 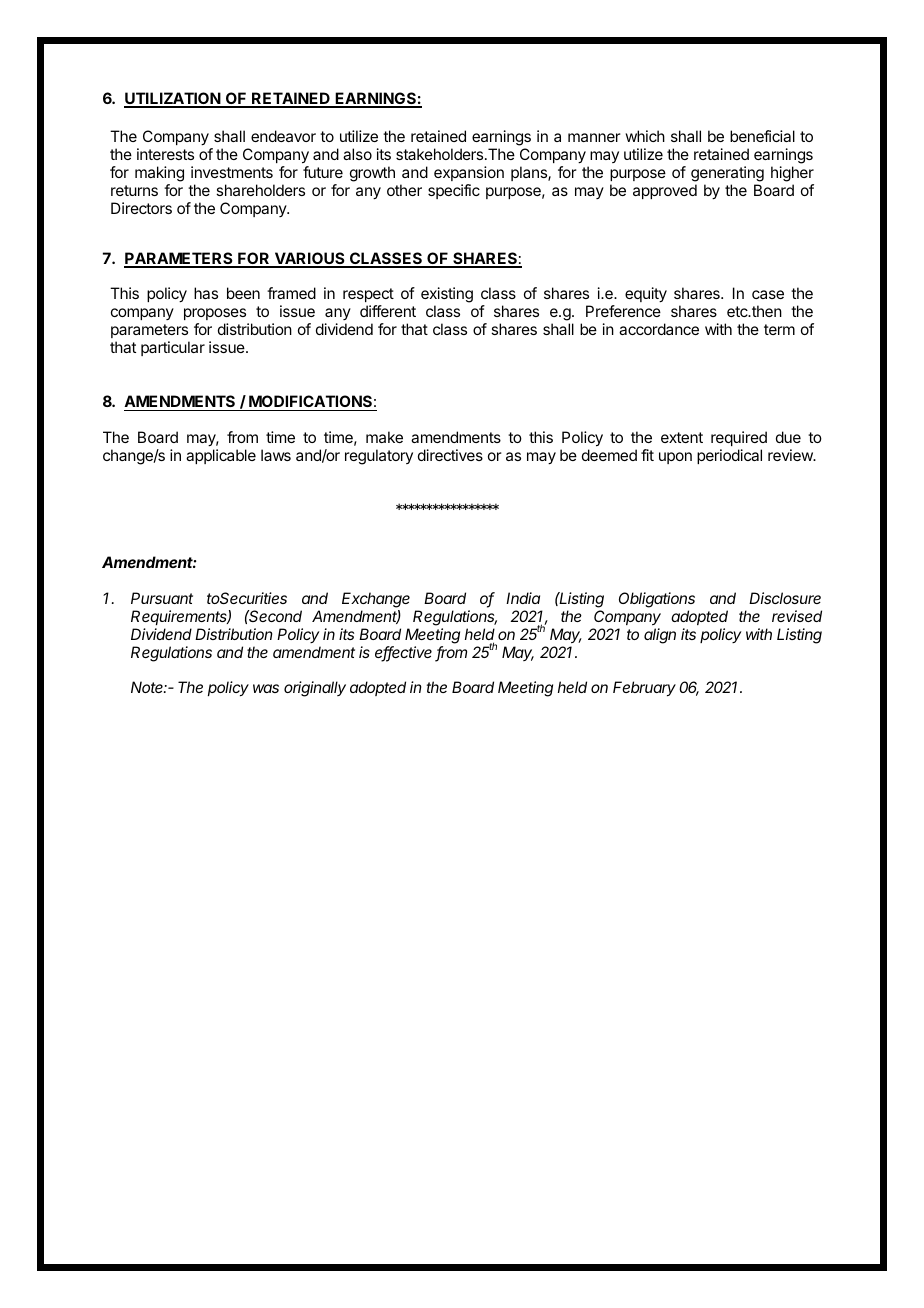 What do you see at coordinates (644, 689) in the screenshot?
I see `February` at bounding box center [644, 689].
